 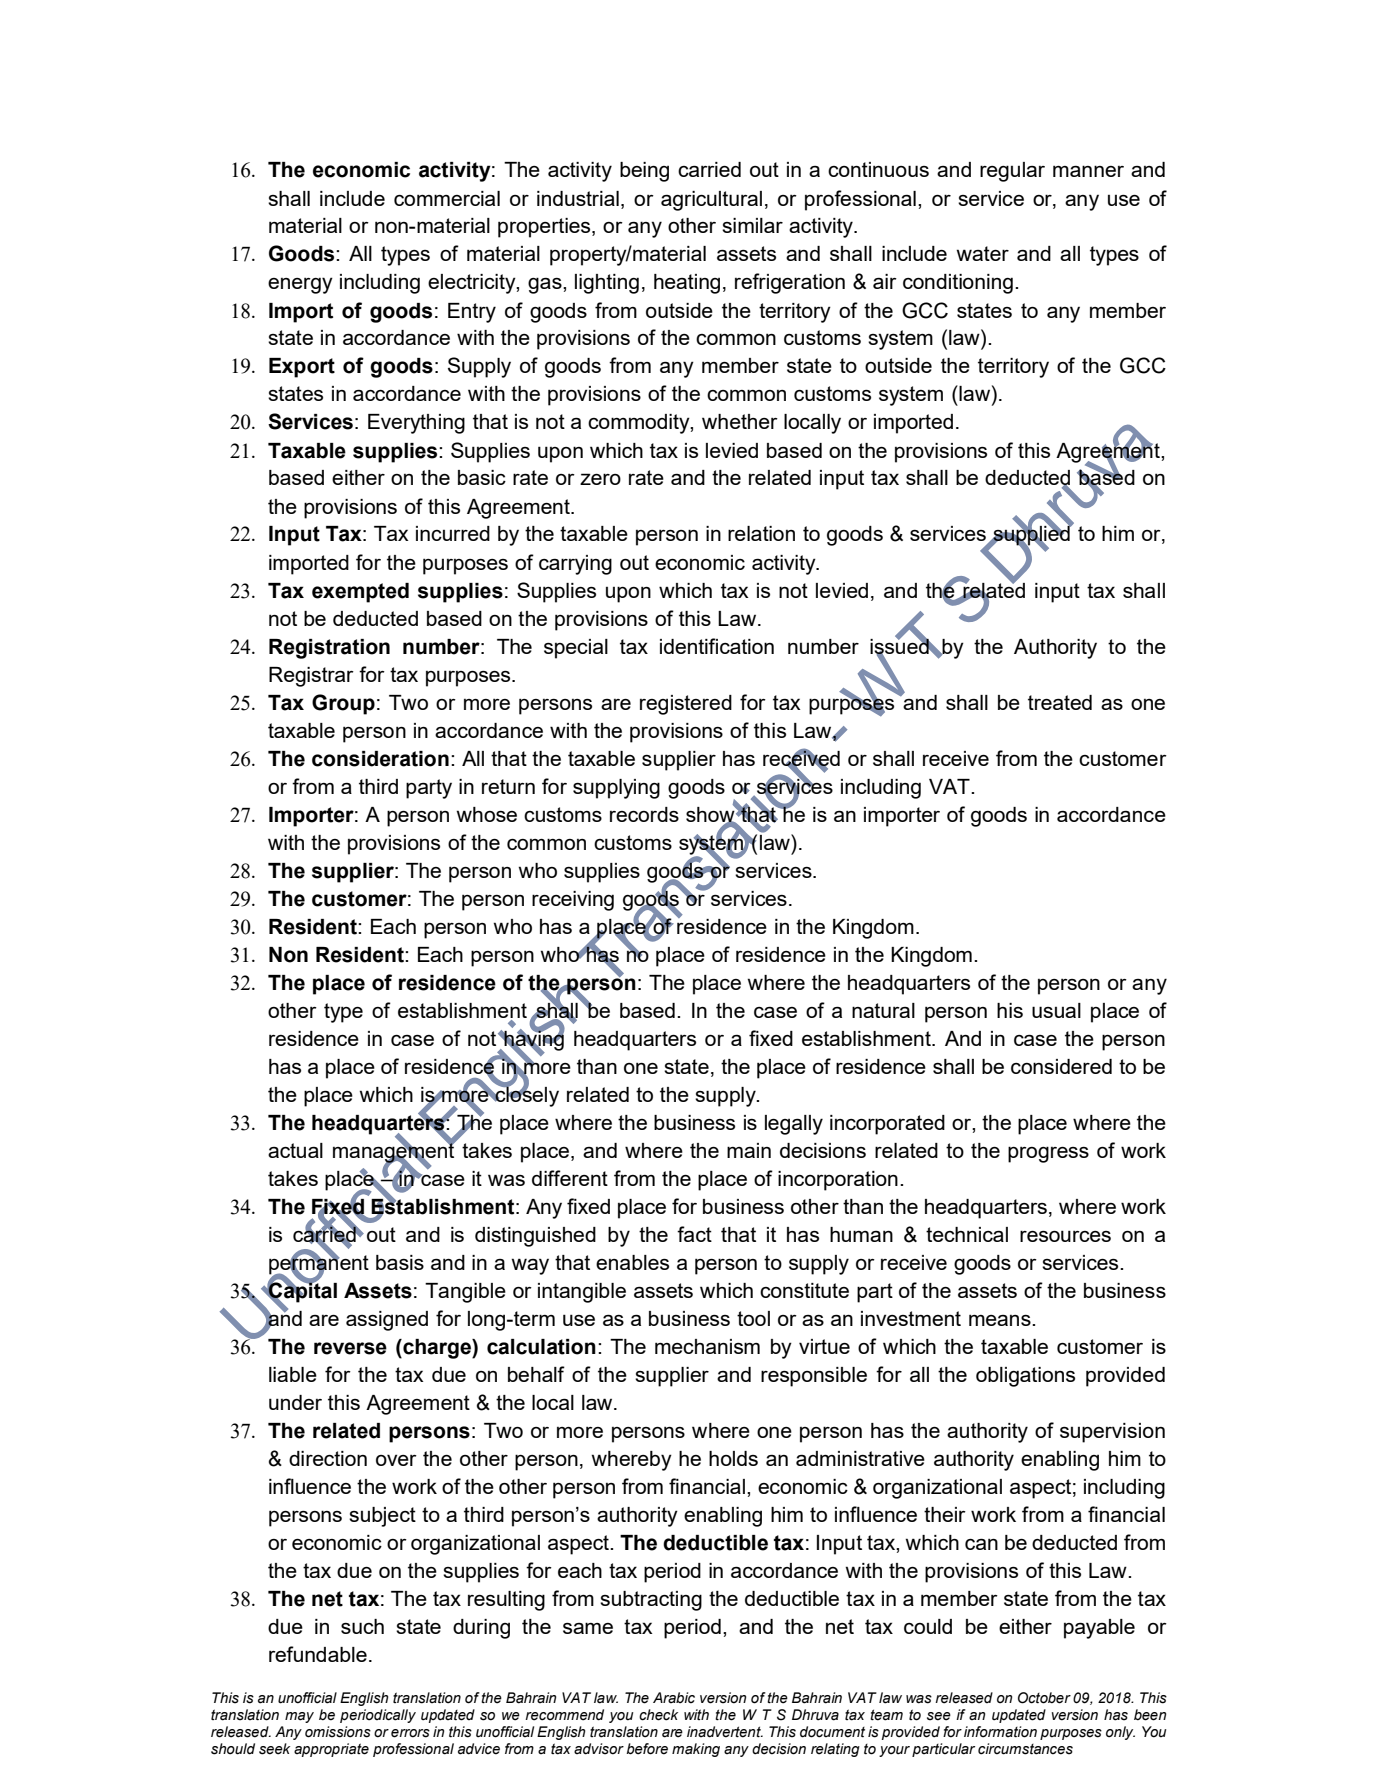 What do you see at coordinates (343, 704) in the image?
I see `Group` at bounding box center [343, 704].
